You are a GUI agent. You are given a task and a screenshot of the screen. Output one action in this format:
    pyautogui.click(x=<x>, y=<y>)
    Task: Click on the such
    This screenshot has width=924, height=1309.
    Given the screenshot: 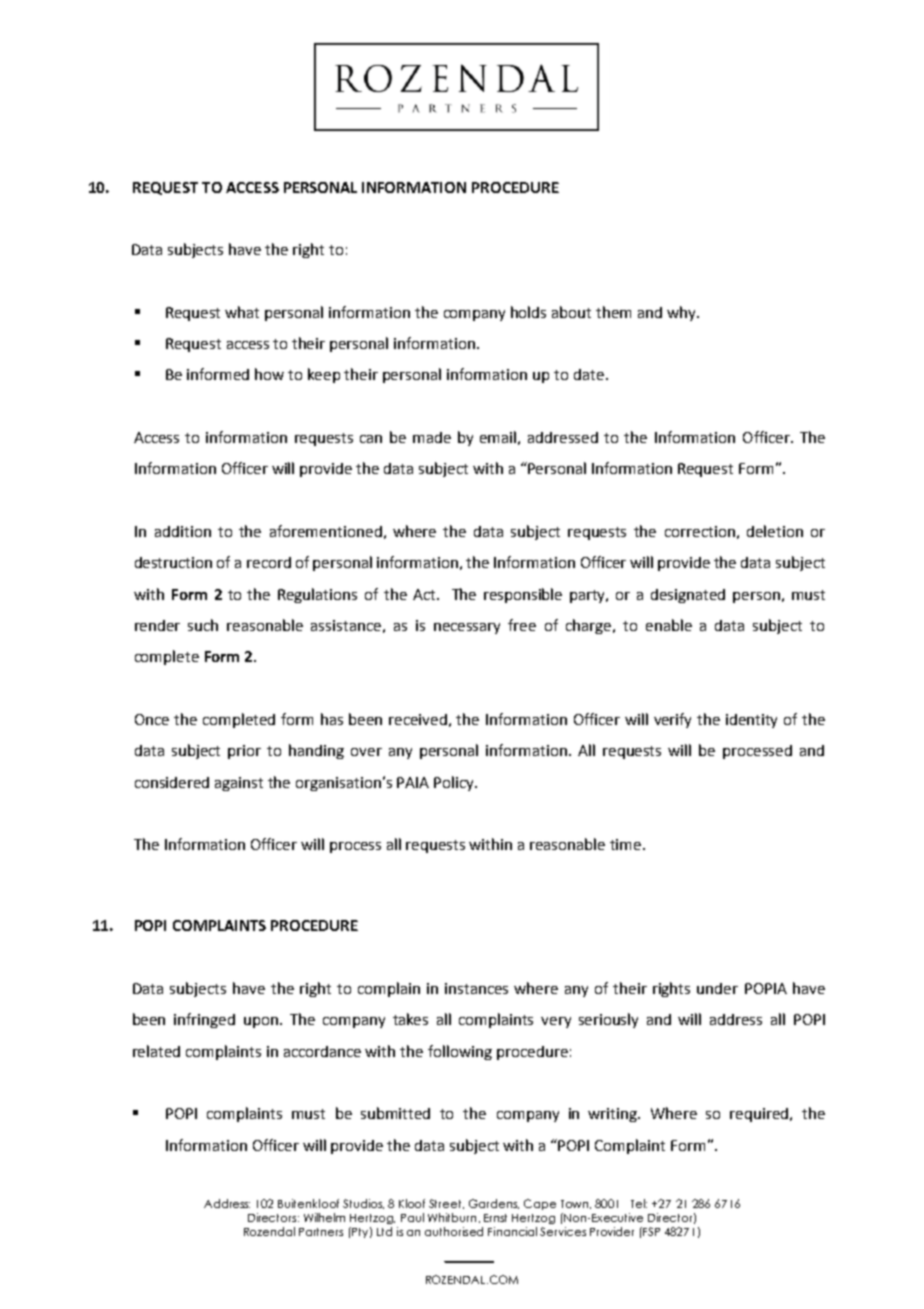 What is the action you would take?
    pyautogui.click(x=203, y=625)
